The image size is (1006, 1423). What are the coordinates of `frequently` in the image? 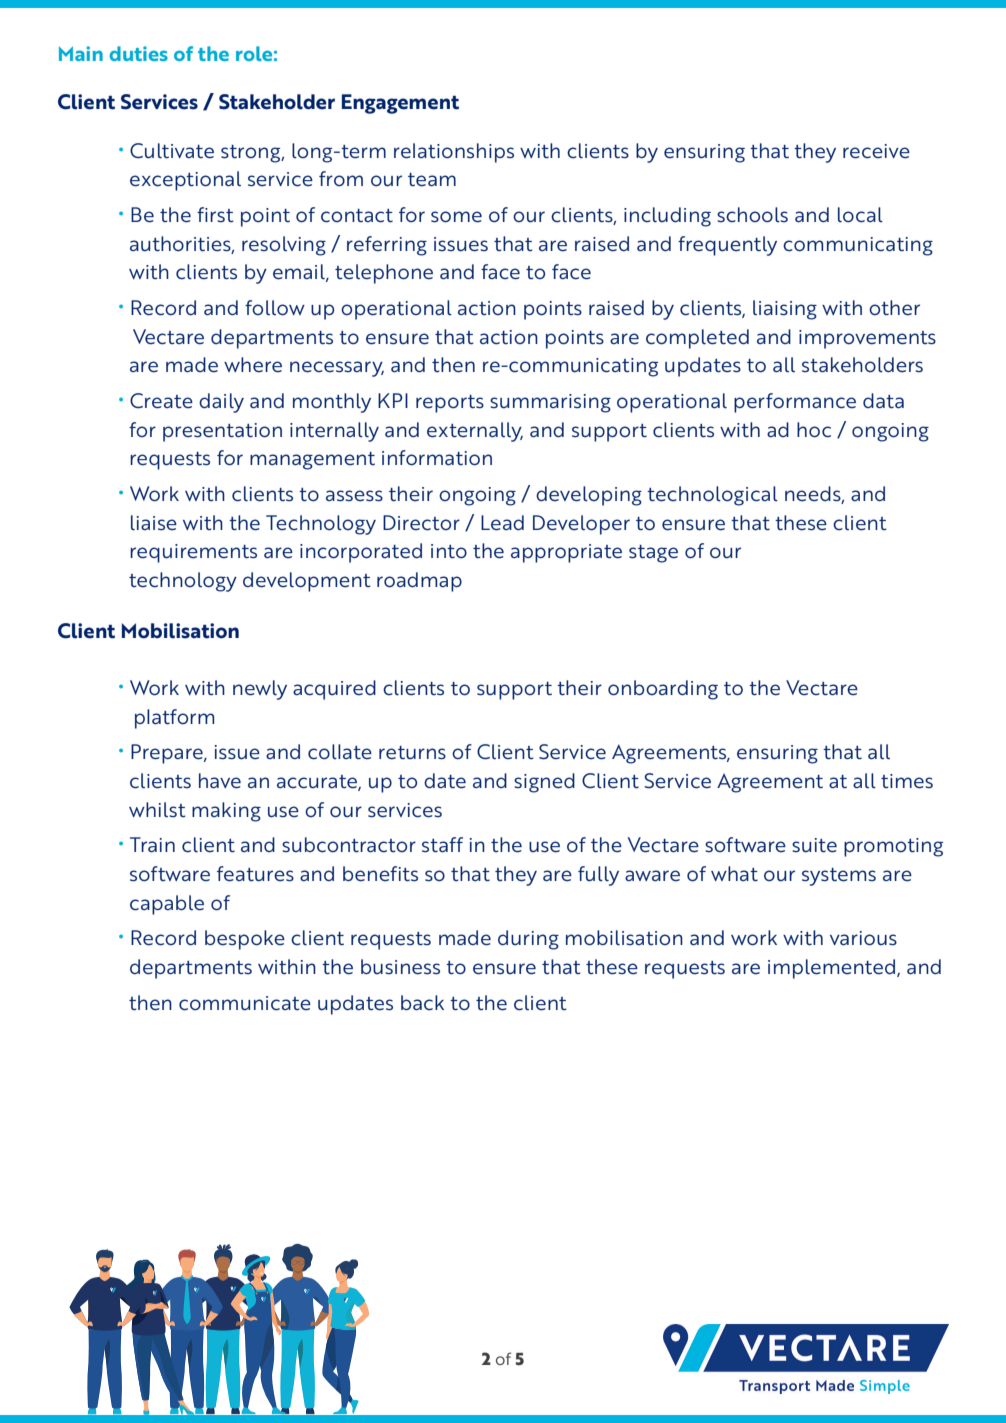 It's located at (727, 246).
